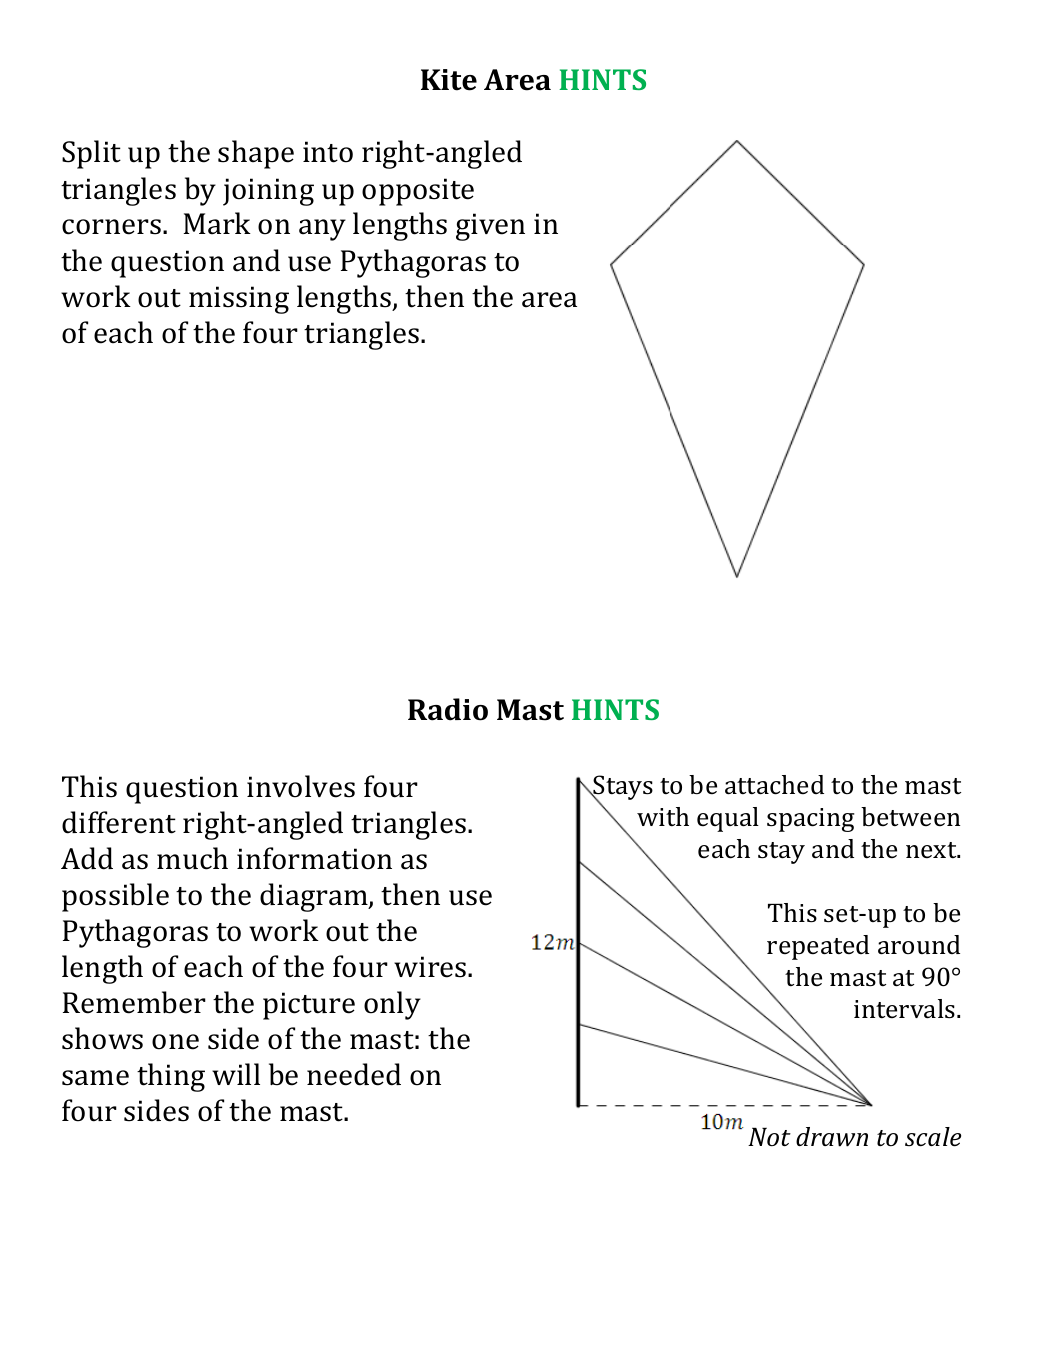 Image resolution: width=1046 pixels, height=1354 pixels. I want to click on involves, so click(301, 786).
